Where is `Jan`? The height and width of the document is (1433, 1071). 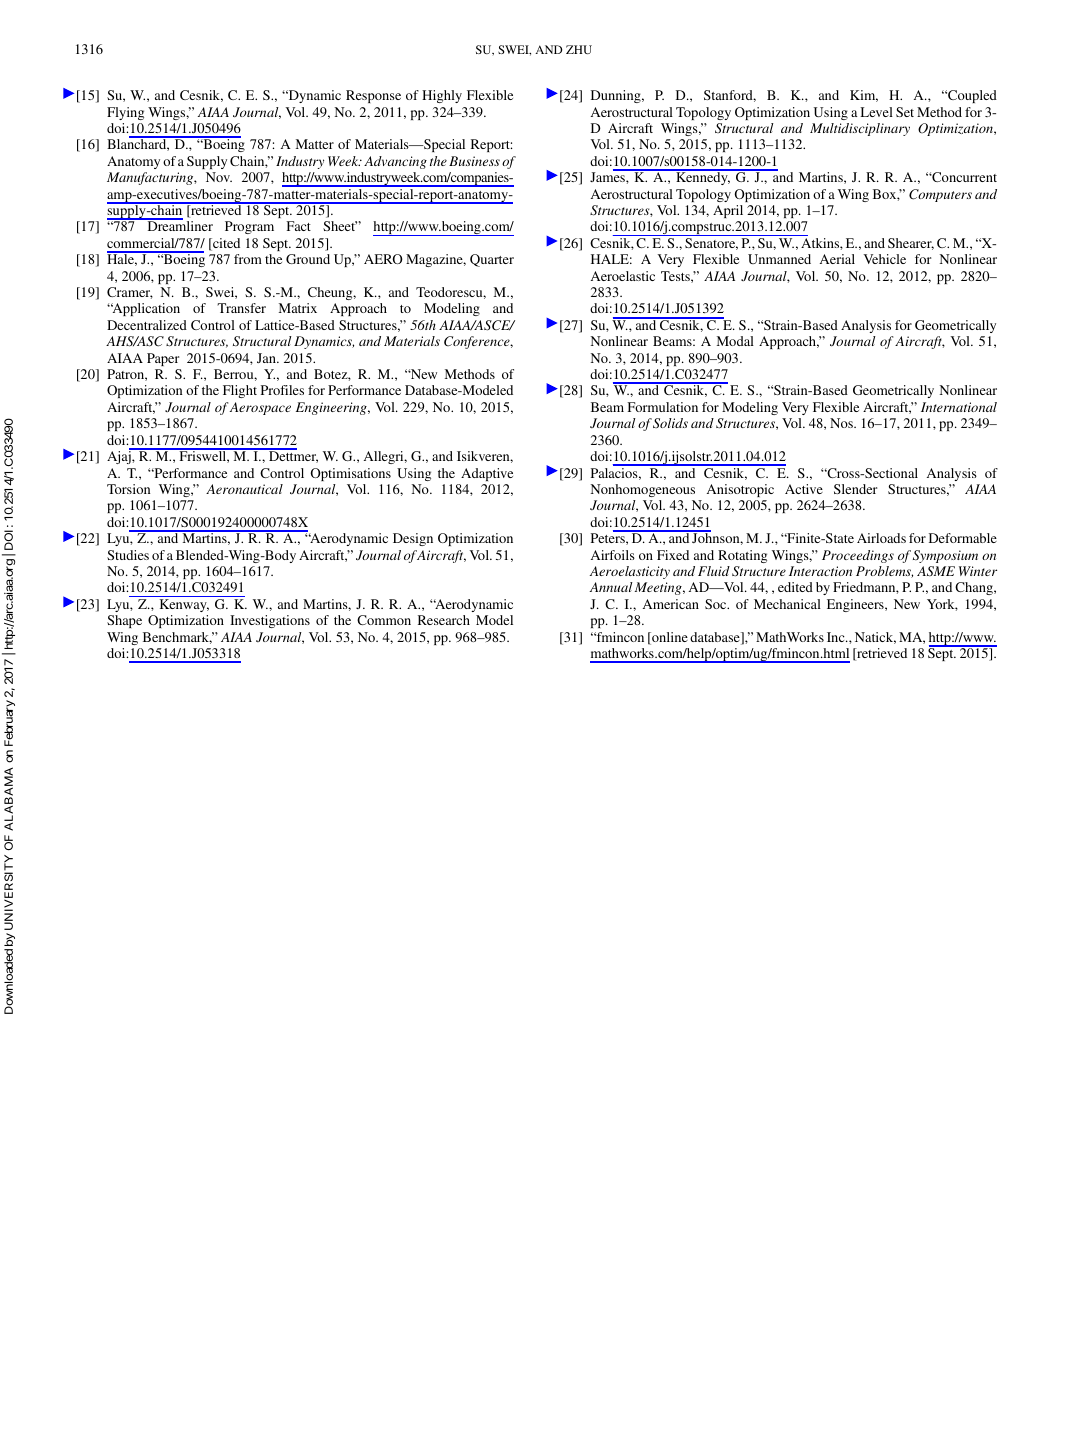 Jan is located at coordinates (267, 358).
